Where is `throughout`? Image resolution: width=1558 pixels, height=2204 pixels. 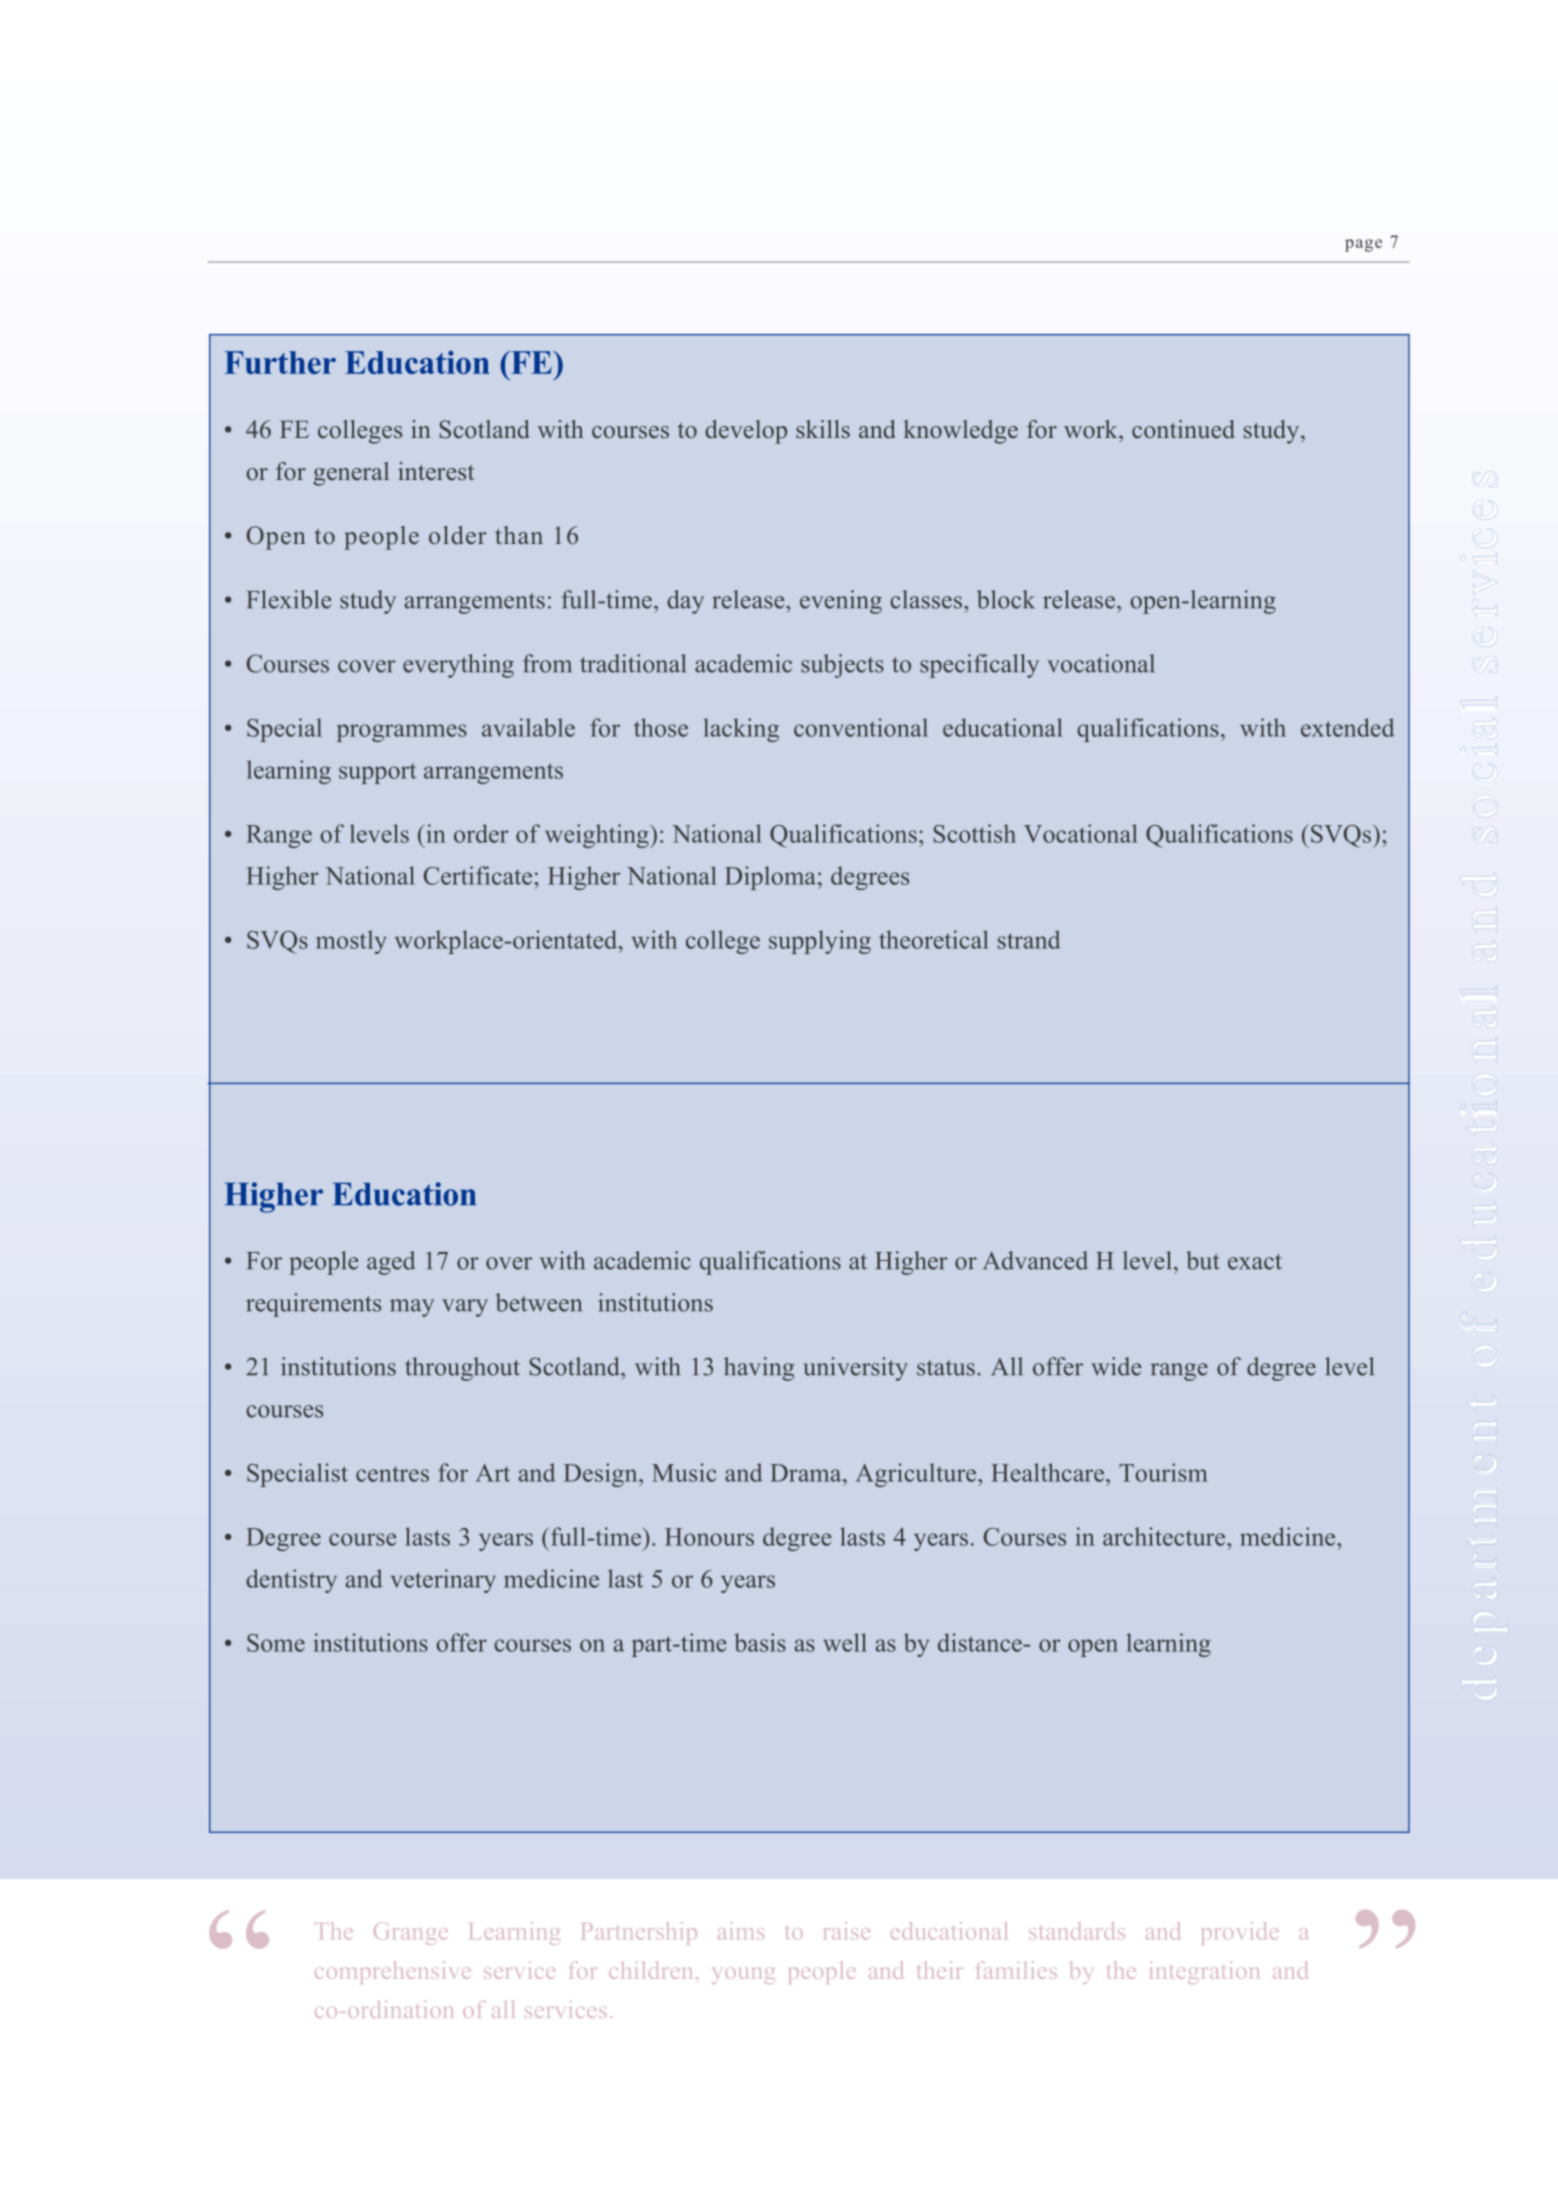
throughout is located at coordinates (462, 1369).
